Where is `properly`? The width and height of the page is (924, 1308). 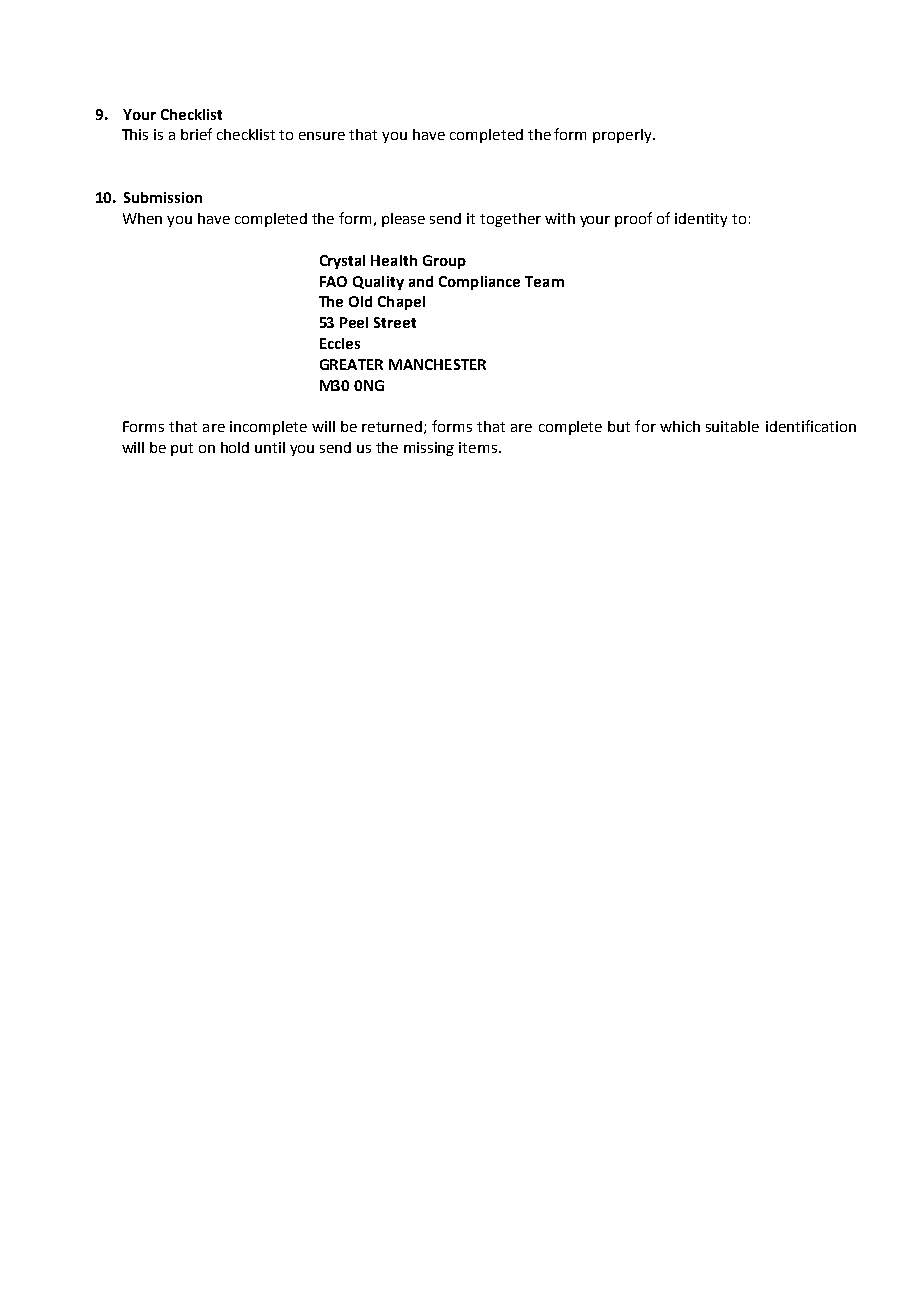
properly is located at coordinates (623, 136).
